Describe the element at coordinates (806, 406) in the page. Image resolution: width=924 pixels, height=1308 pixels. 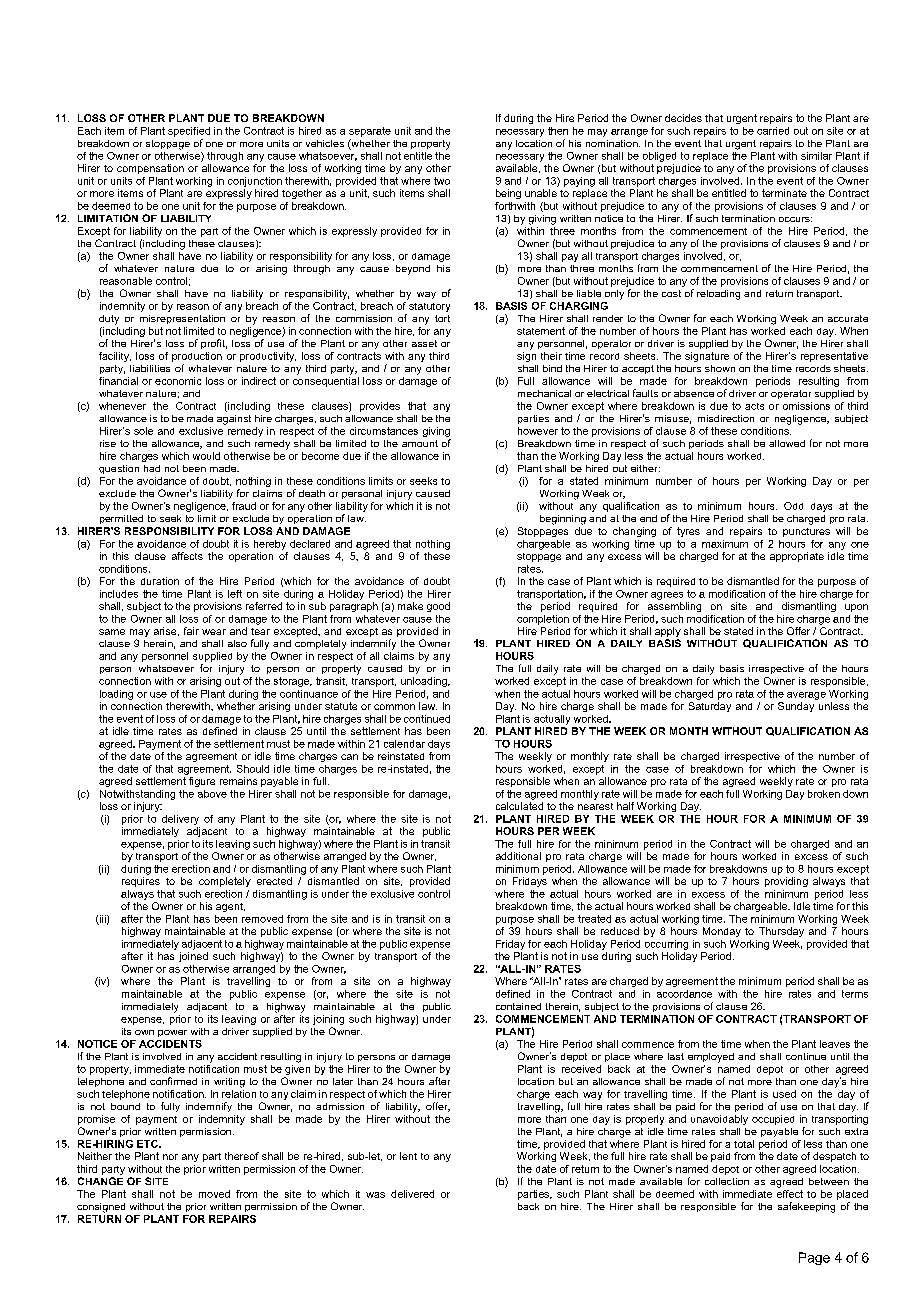
I see `omissions` at that location.
